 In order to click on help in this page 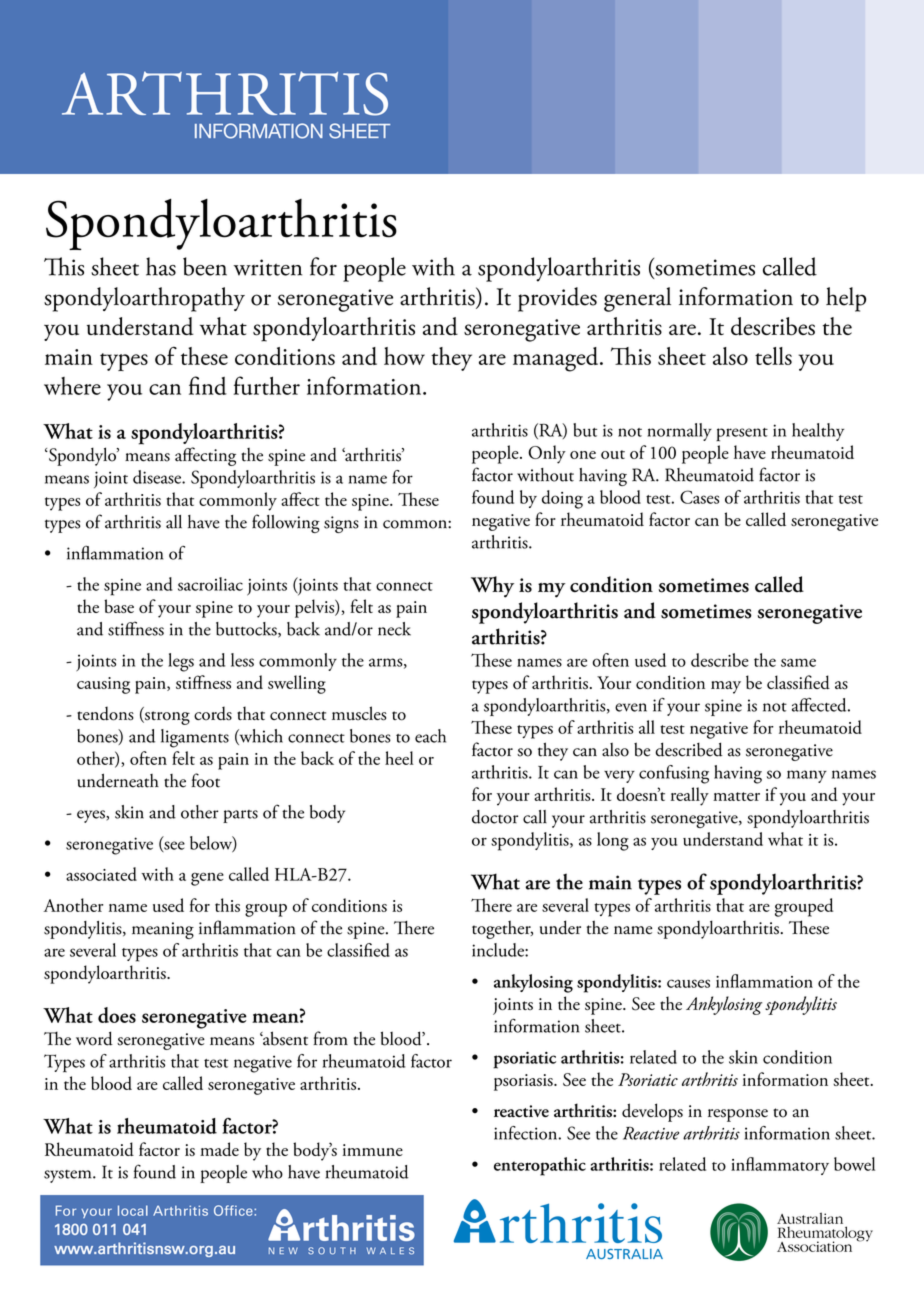, I will do `click(846, 299)`.
